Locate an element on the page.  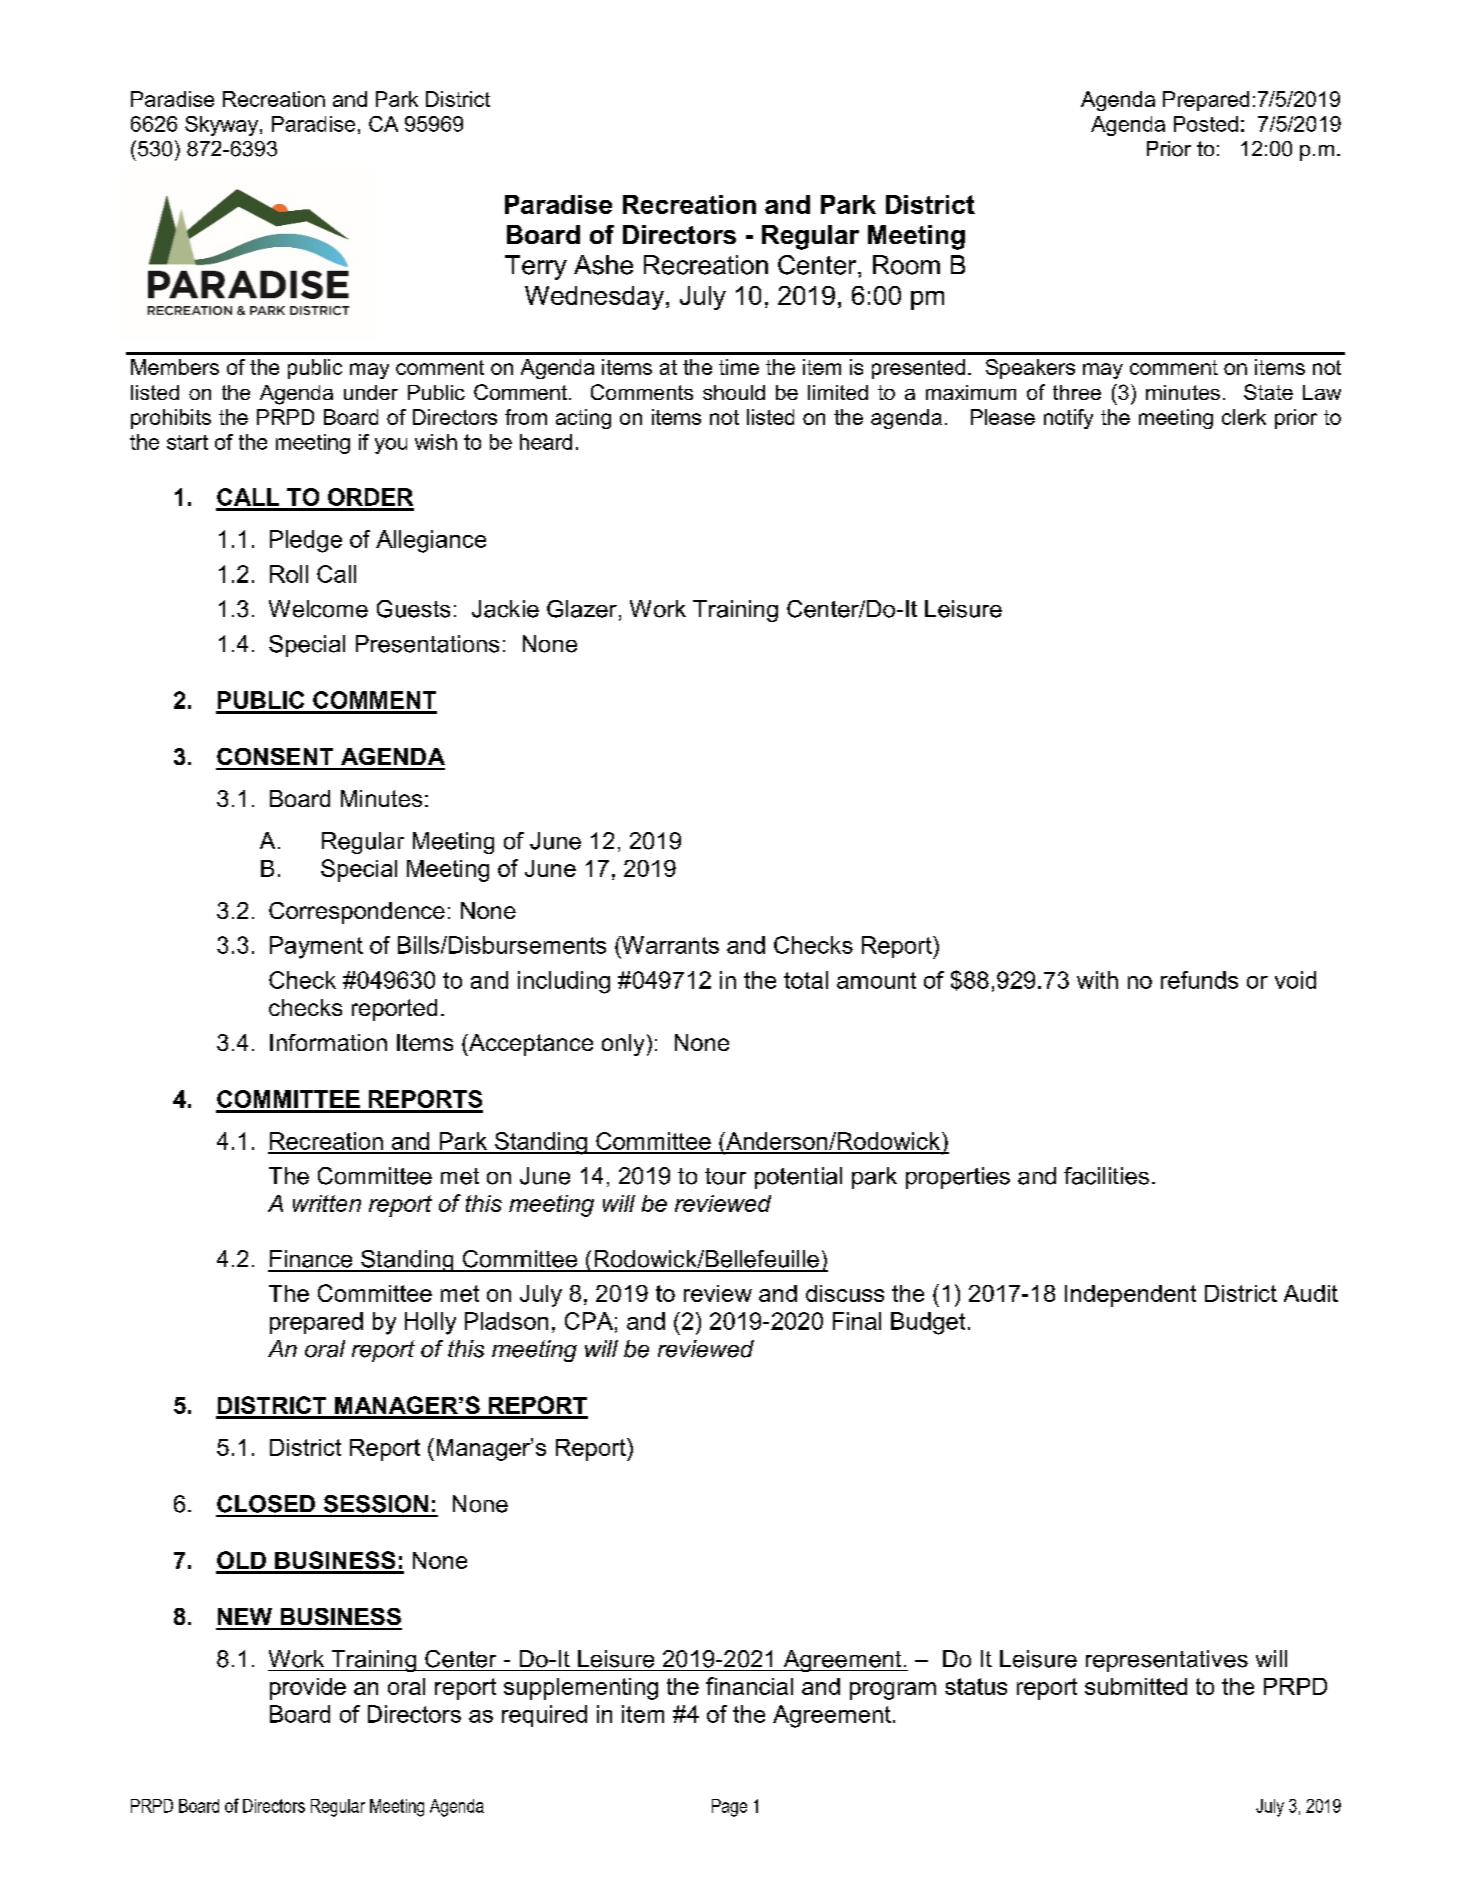
Welcome is located at coordinates (318, 609).
